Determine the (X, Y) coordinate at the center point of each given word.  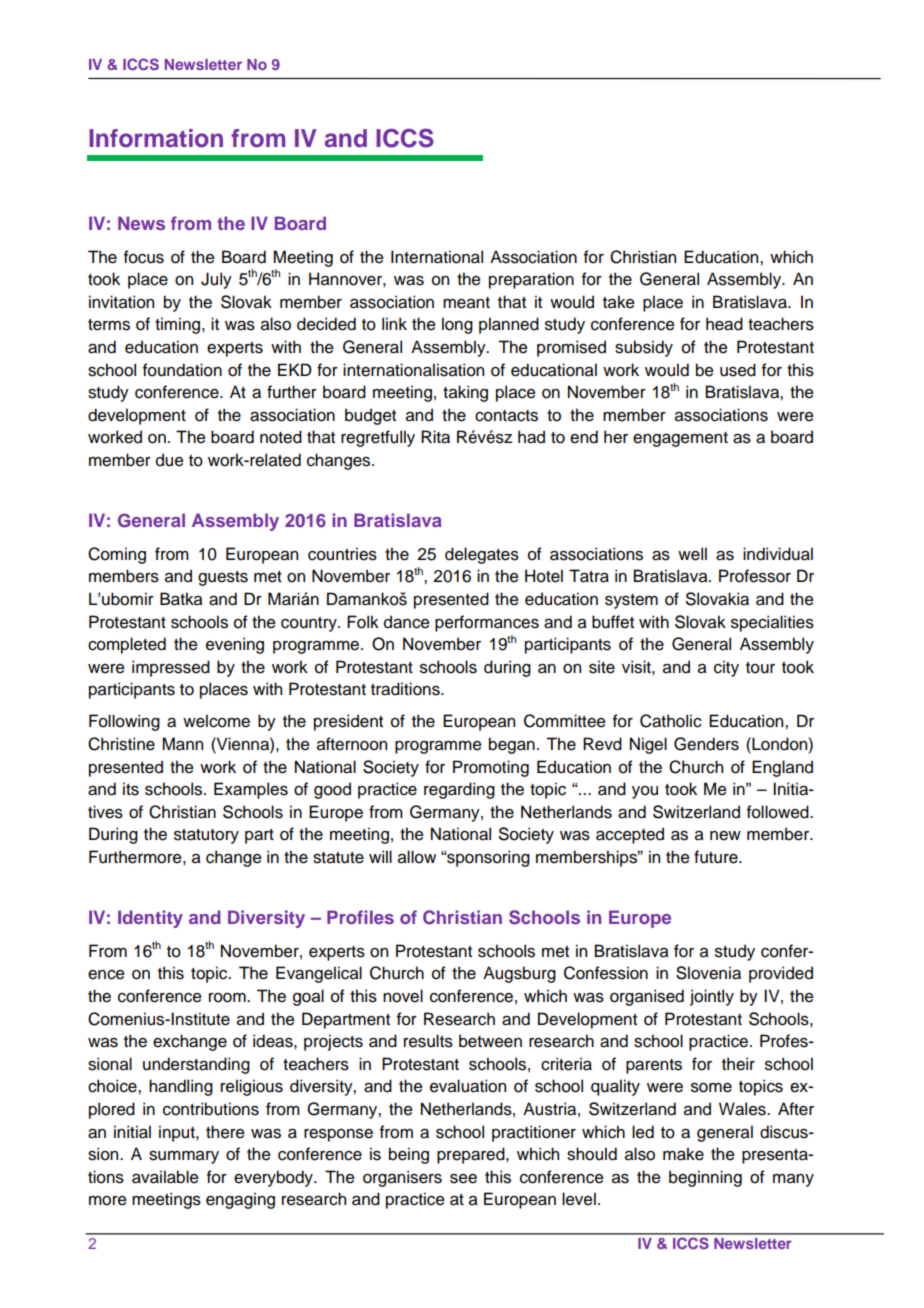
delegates (482, 555)
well (692, 554)
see (463, 1179)
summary (184, 1157)
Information (156, 138)
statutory (206, 836)
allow (417, 857)
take (619, 302)
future (717, 857)
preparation (531, 280)
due (170, 460)
